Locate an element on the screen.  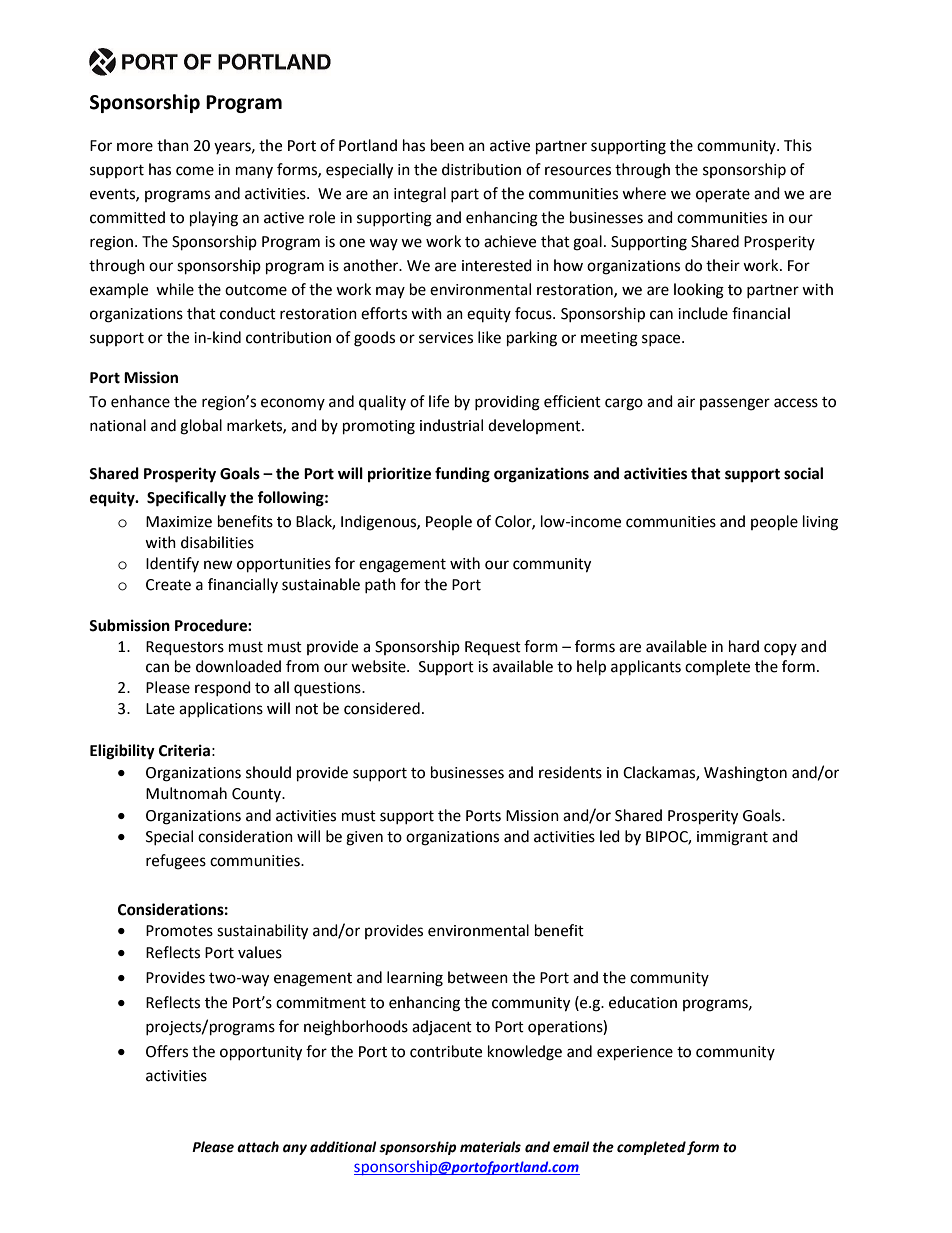
hard is located at coordinates (744, 646).
